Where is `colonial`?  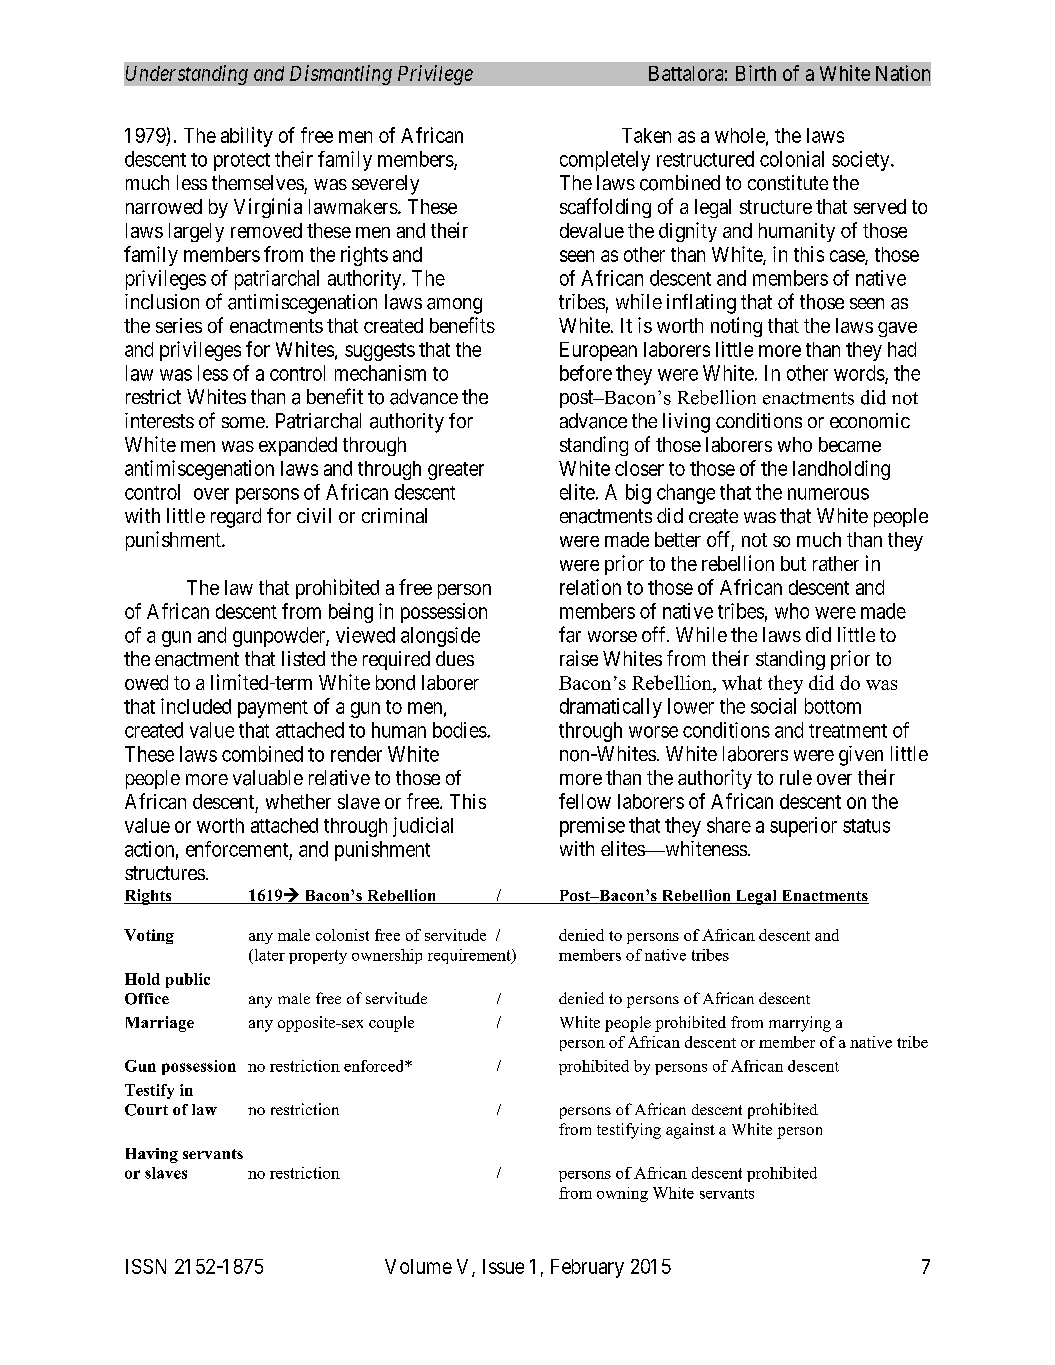
colonial is located at coordinates (792, 159).
